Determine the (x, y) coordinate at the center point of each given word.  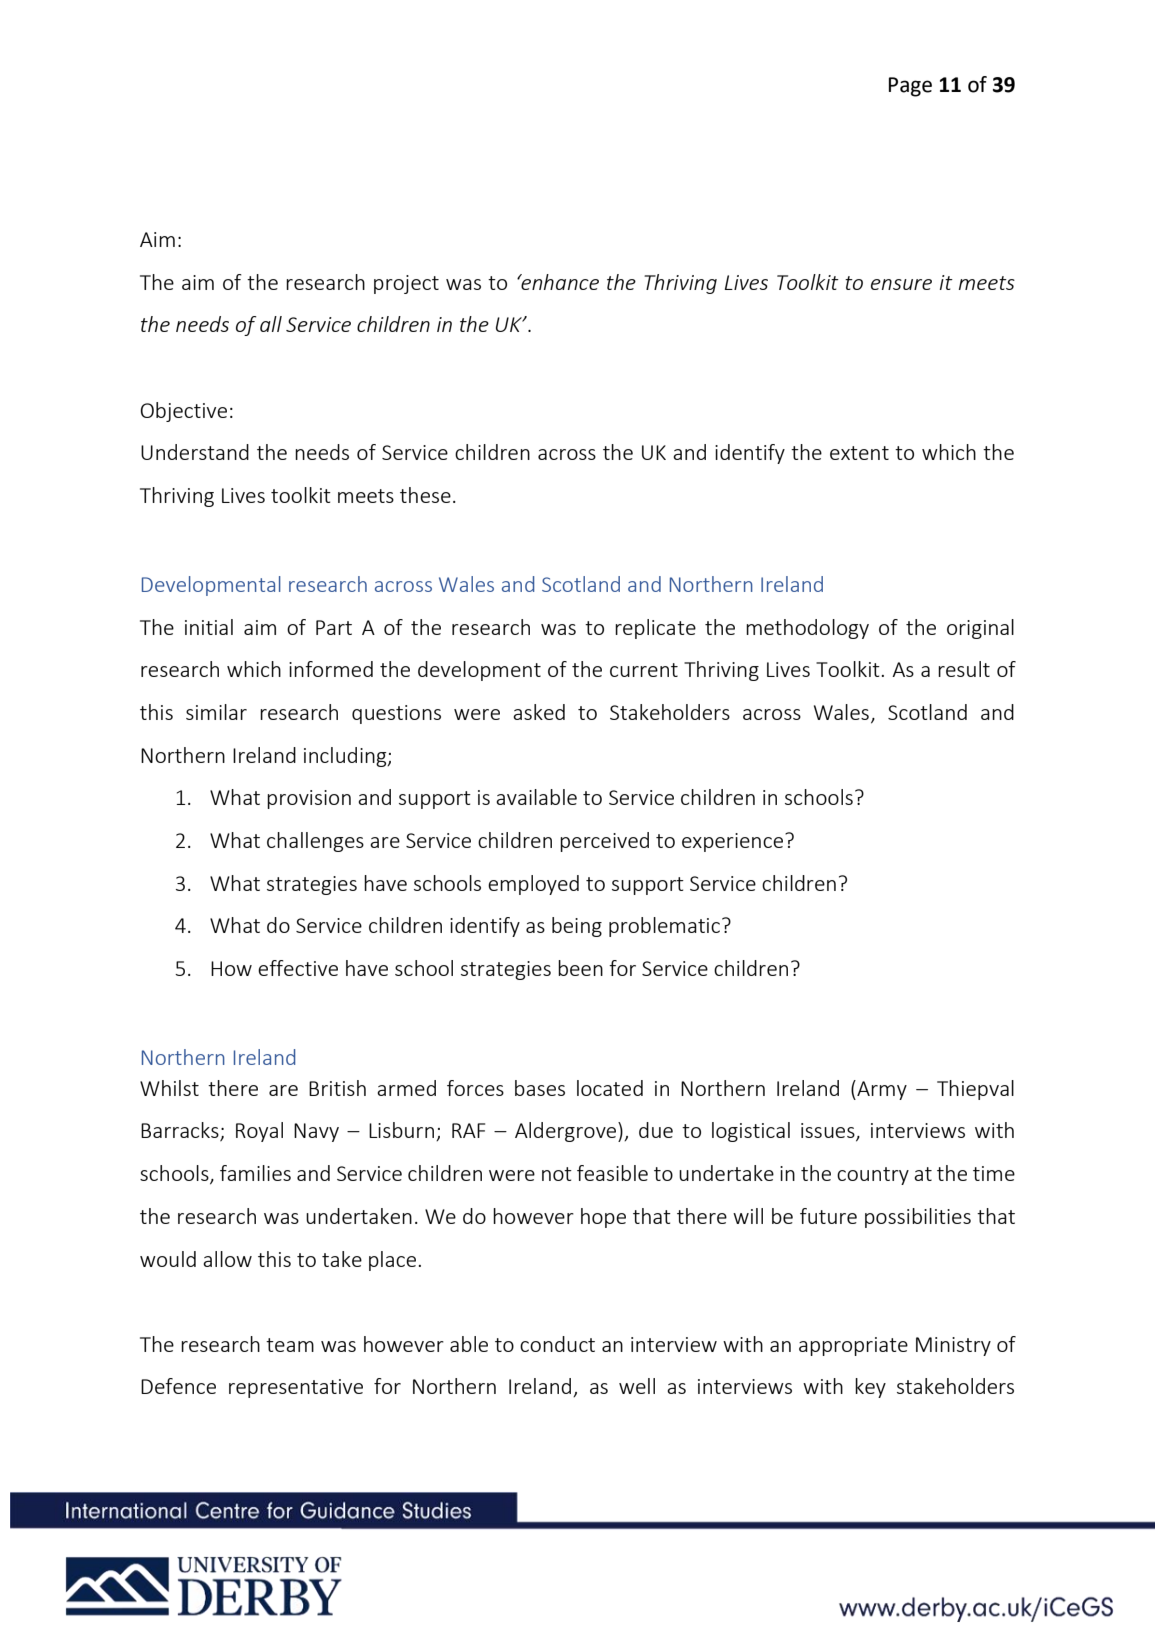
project (406, 284)
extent (859, 453)
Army (881, 1090)
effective (298, 968)
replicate (655, 629)
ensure (901, 284)
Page (910, 87)
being (577, 927)
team (290, 1345)
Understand (195, 452)
